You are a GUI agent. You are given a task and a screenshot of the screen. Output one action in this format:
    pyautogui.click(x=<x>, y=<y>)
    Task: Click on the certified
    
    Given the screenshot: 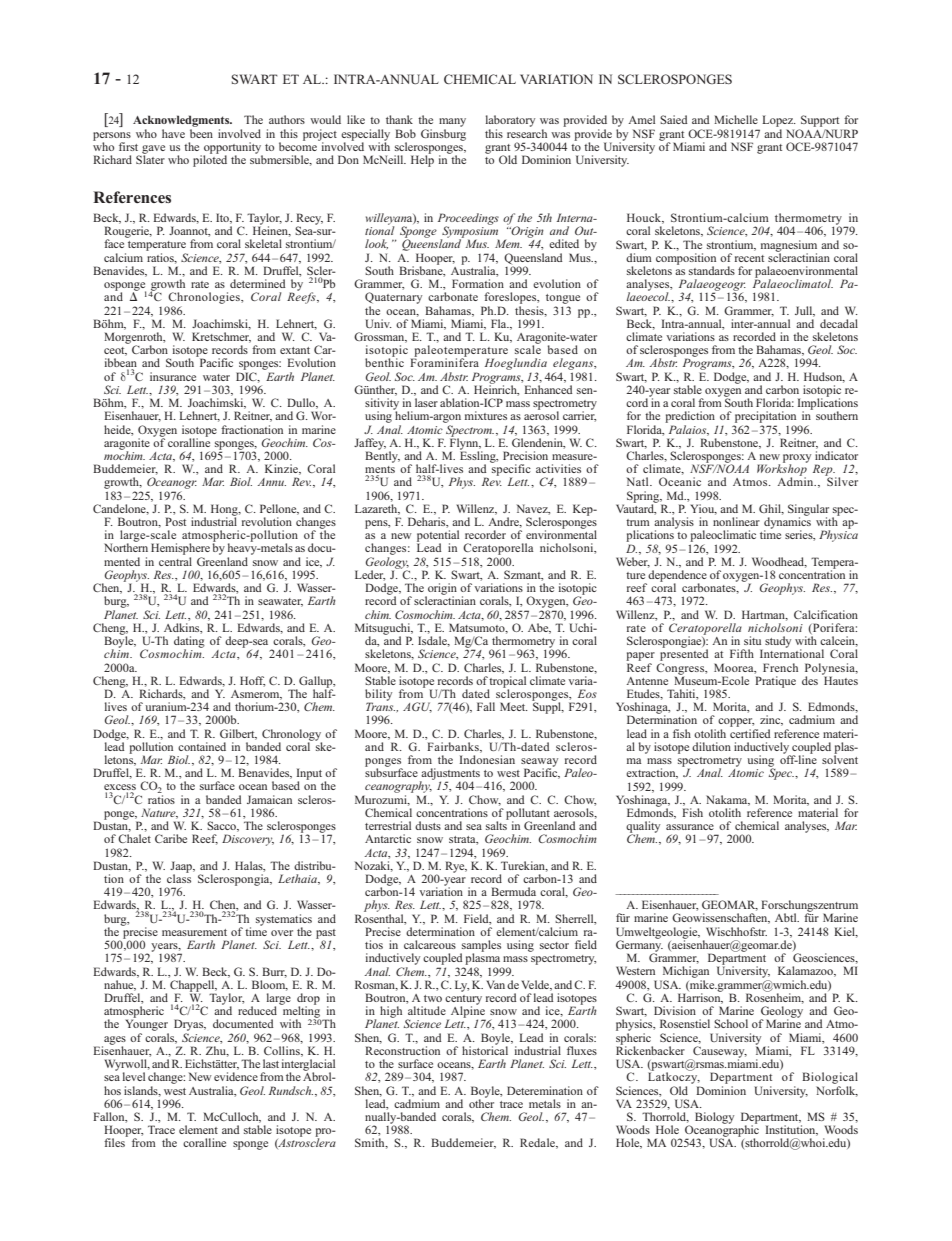 What is the action you would take?
    pyautogui.click(x=750, y=733)
